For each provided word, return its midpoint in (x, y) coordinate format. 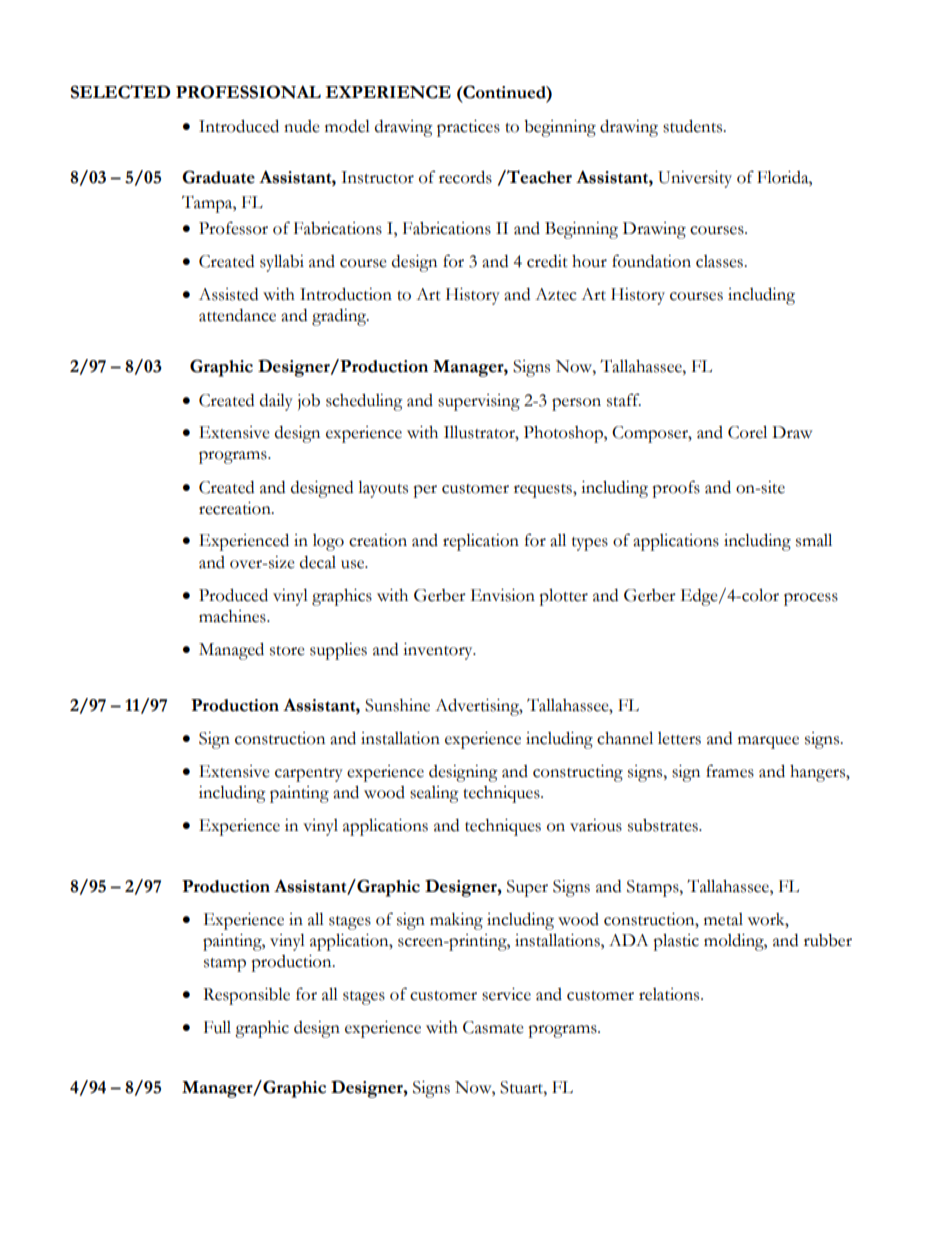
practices (468, 128)
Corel (747, 432)
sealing (434, 794)
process (811, 599)
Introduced (239, 126)
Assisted (228, 294)
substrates (664, 825)
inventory (439, 651)
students (694, 126)
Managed (231, 651)
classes (720, 261)
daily (276, 402)
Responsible (246, 996)
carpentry (309, 775)
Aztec (556, 294)
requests (544, 491)
